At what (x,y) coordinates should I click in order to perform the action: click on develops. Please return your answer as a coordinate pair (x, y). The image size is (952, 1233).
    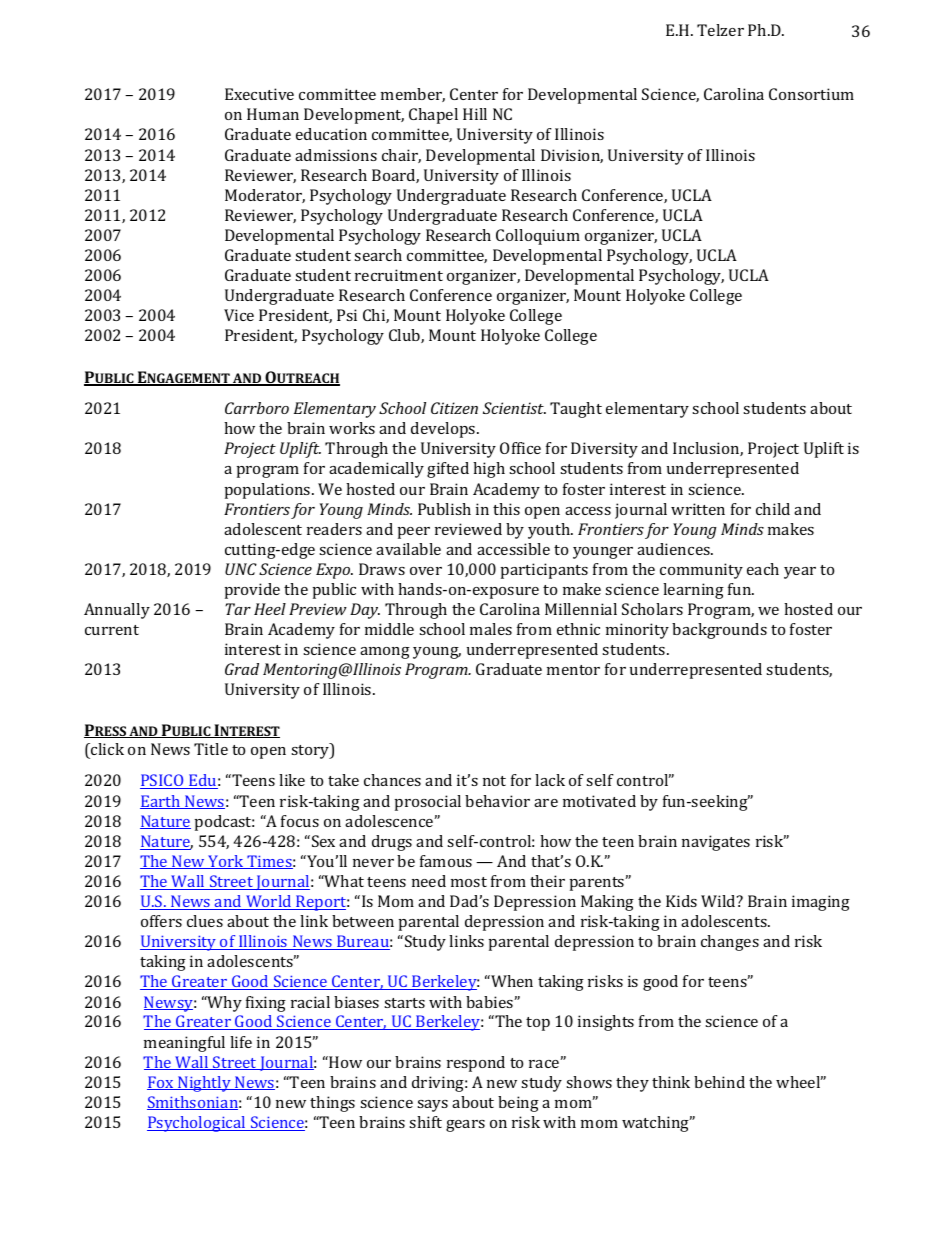
    Looking at the image, I should click on (444, 430).
